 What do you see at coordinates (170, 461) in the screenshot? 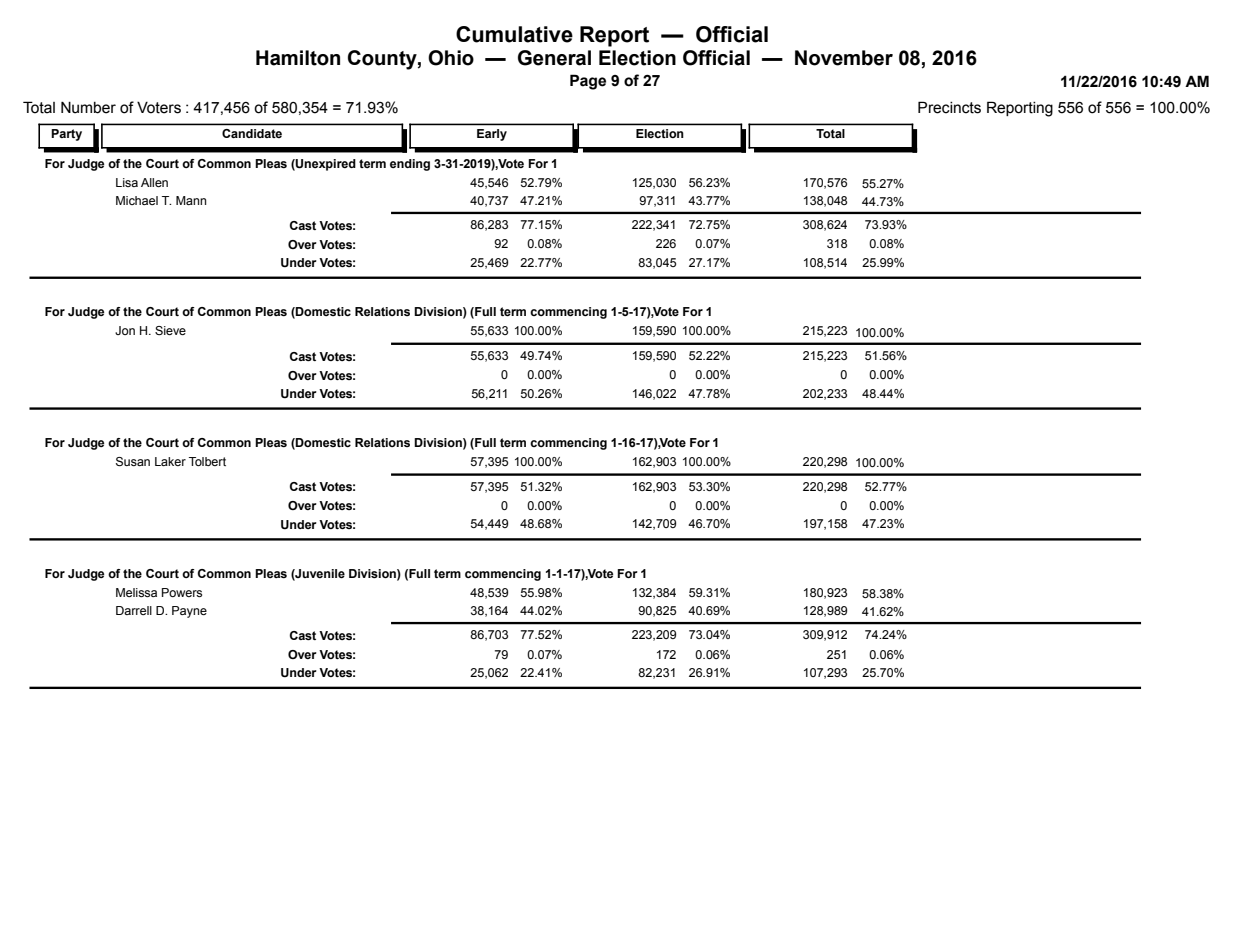
I see `Laker` at bounding box center [170, 461].
